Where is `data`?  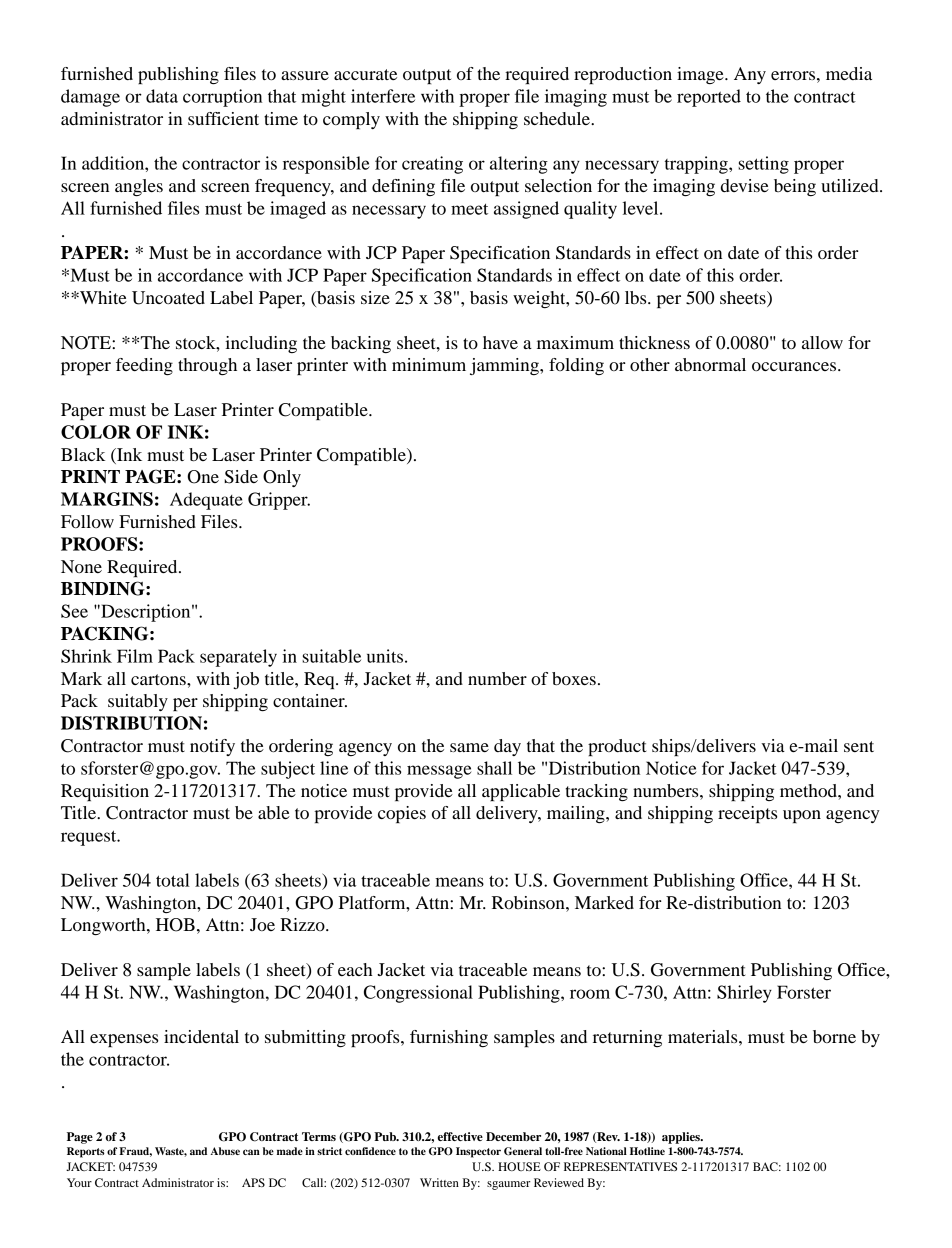 data is located at coordinates (162, 96).
